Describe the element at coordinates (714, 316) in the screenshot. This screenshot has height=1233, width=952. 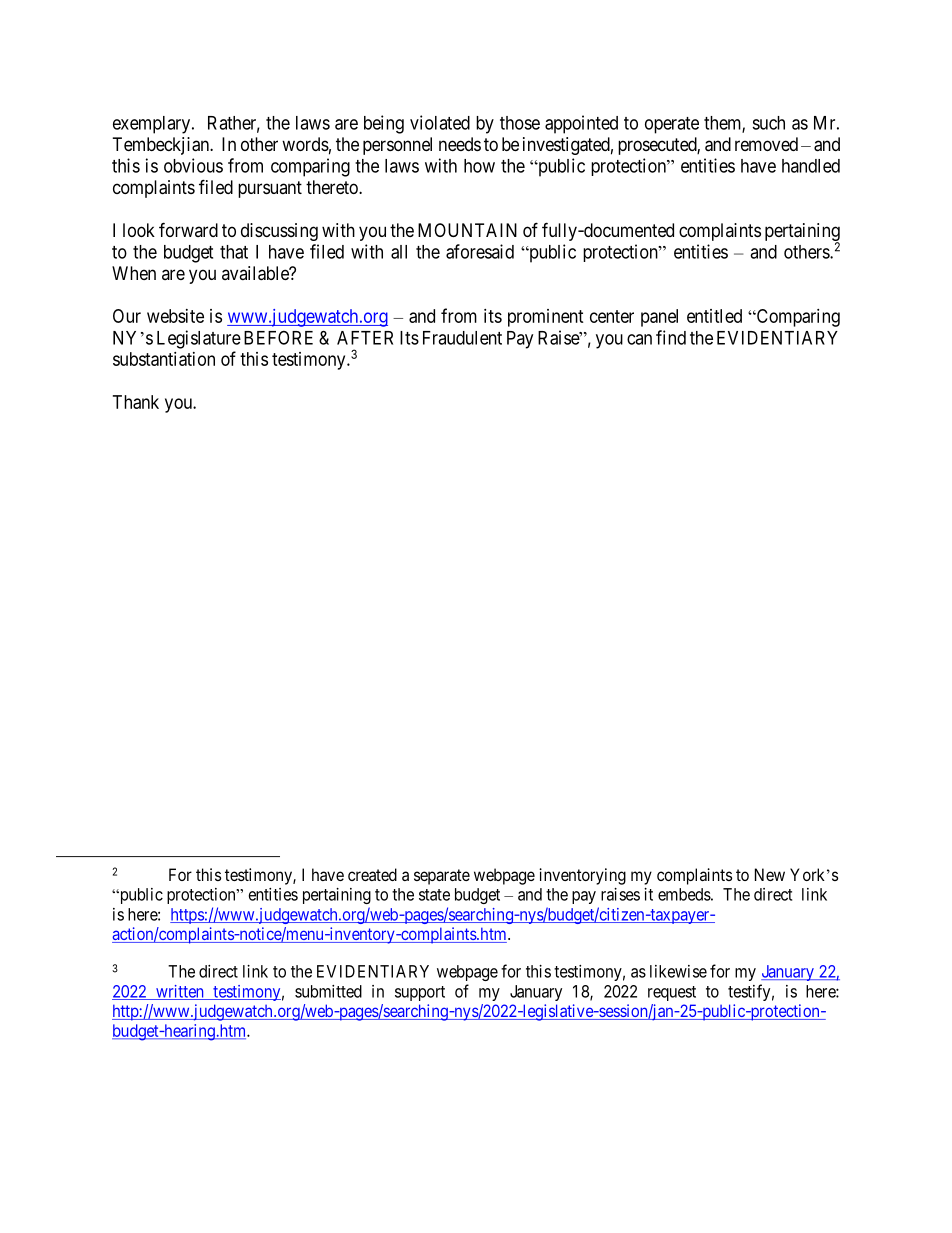
I see `entitled` at that location.
